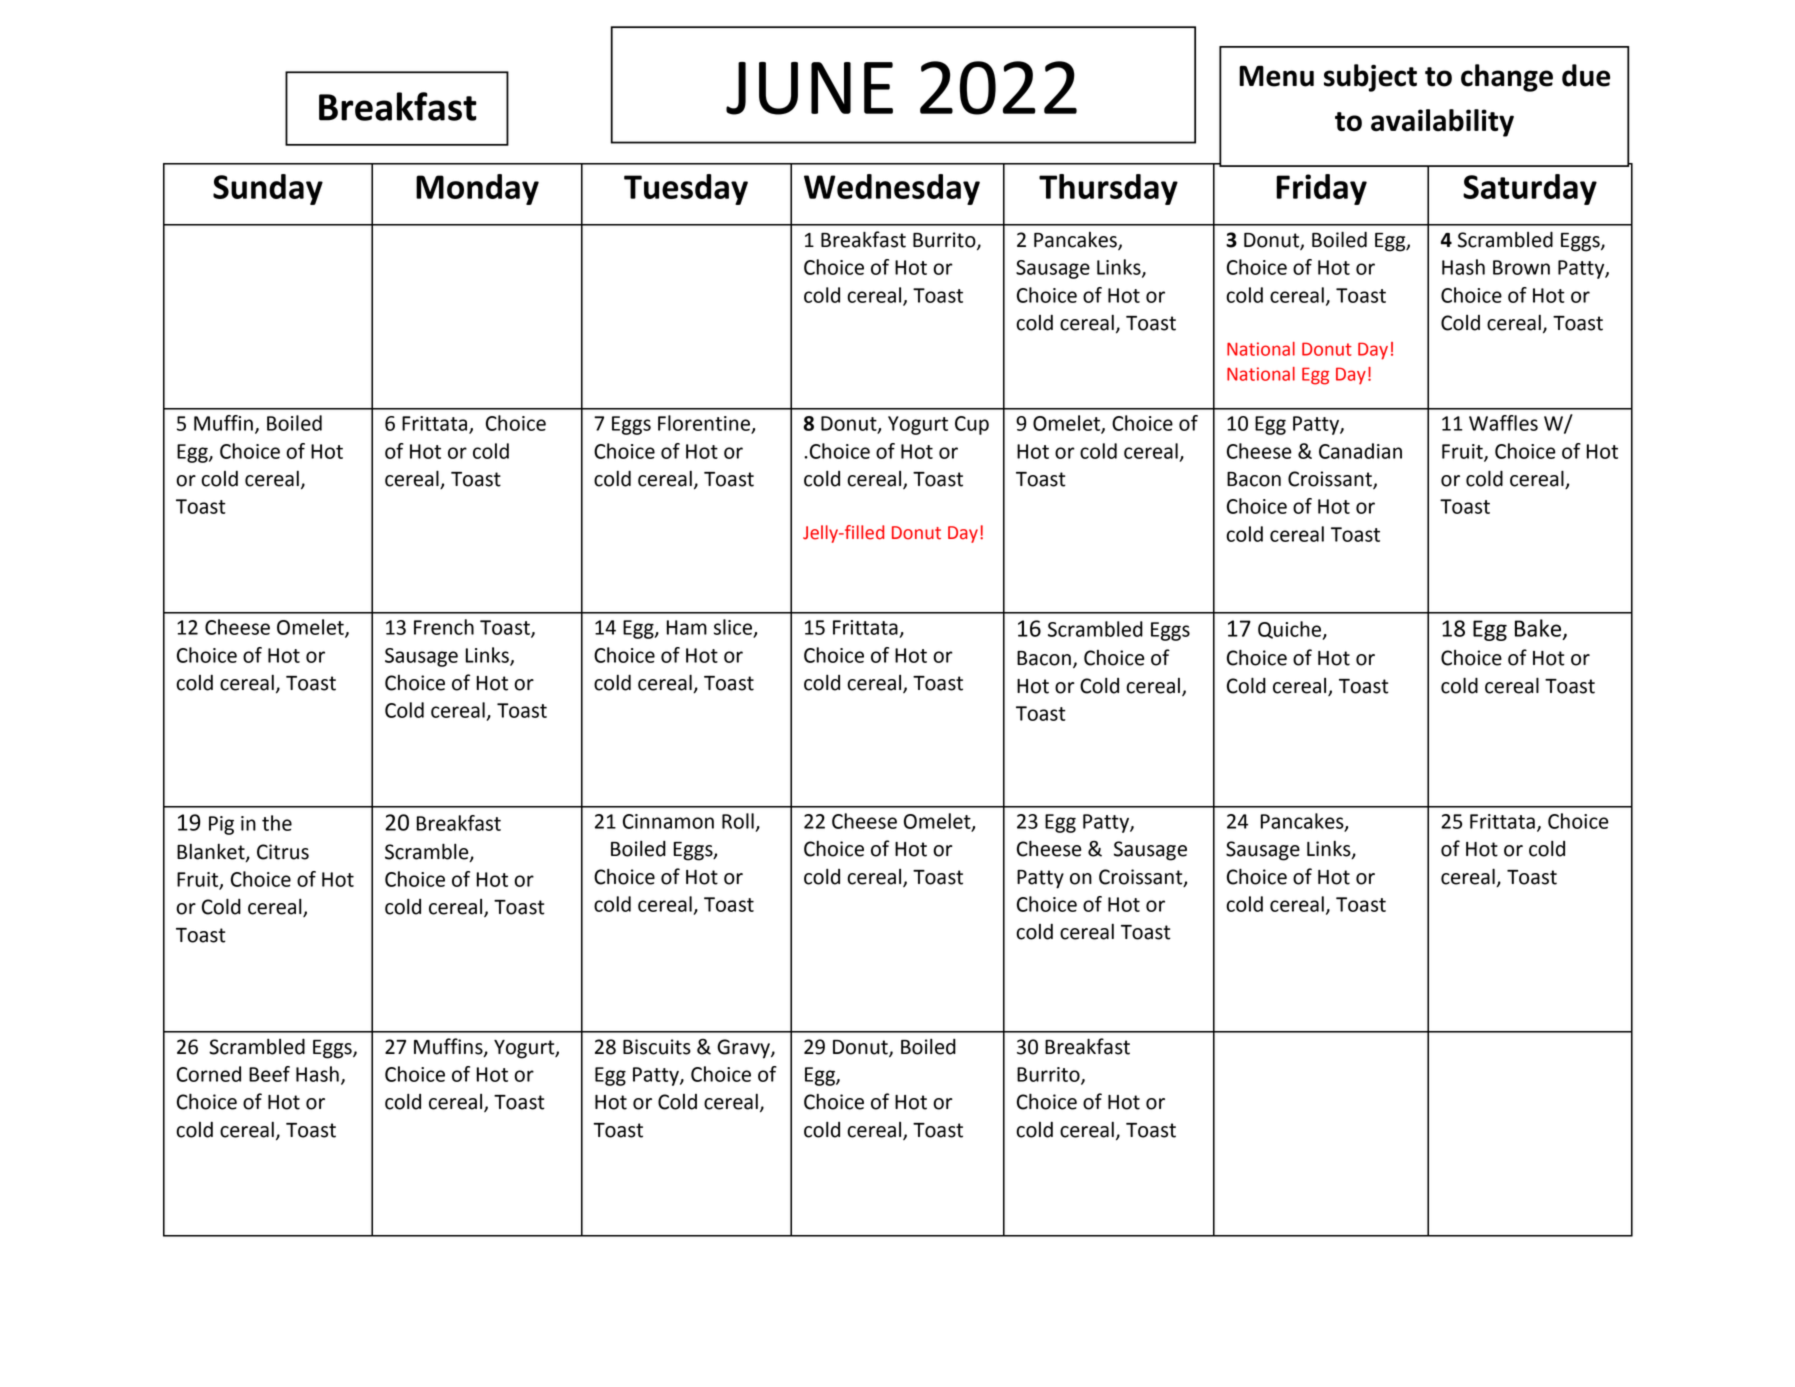 The image size is (1795, 1387). Describe the element at coordinates (1521, 267) in the screenshot. I see `Brown` at that location.
